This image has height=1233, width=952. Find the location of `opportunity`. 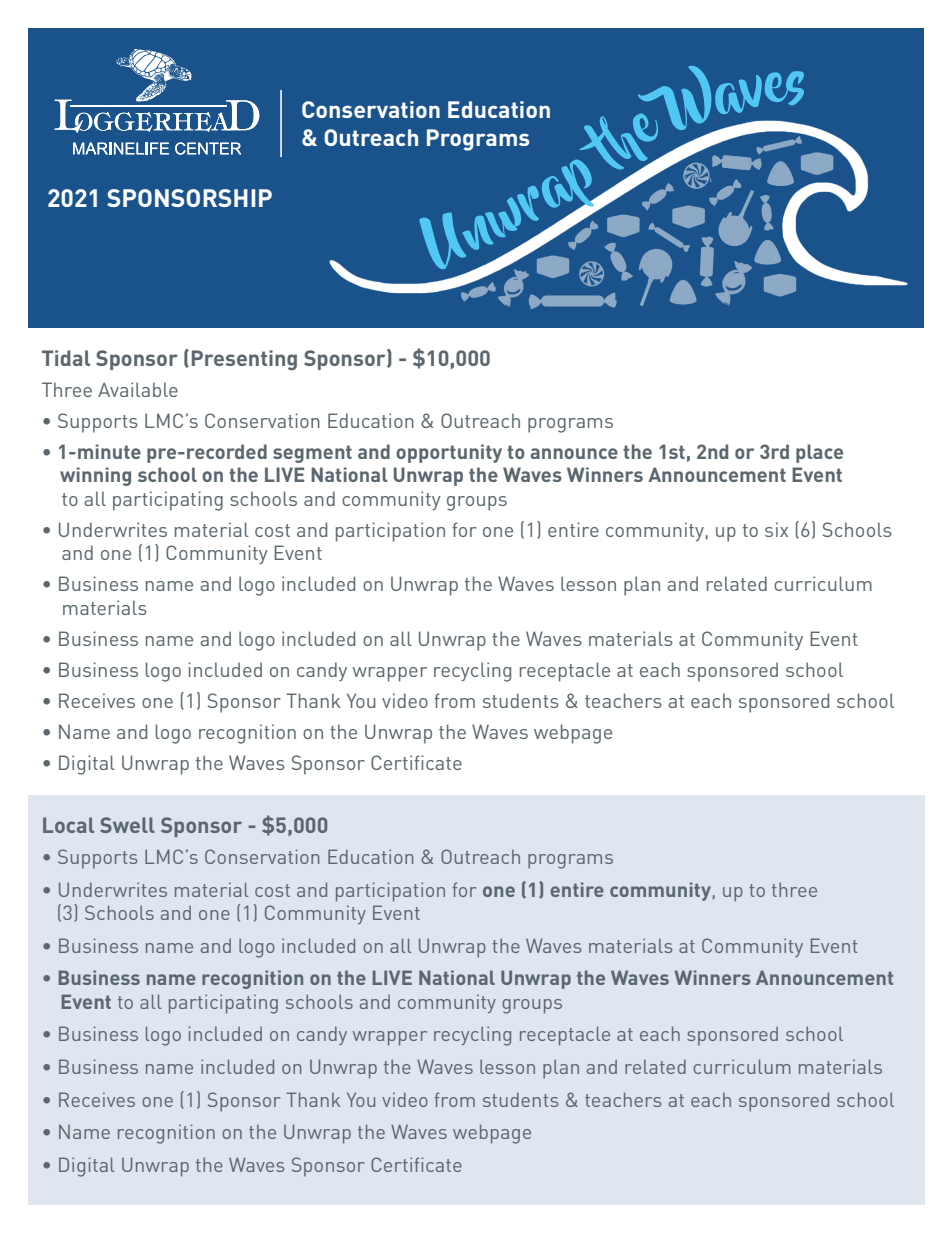

opportunity is located at coordinates (449, 453).
